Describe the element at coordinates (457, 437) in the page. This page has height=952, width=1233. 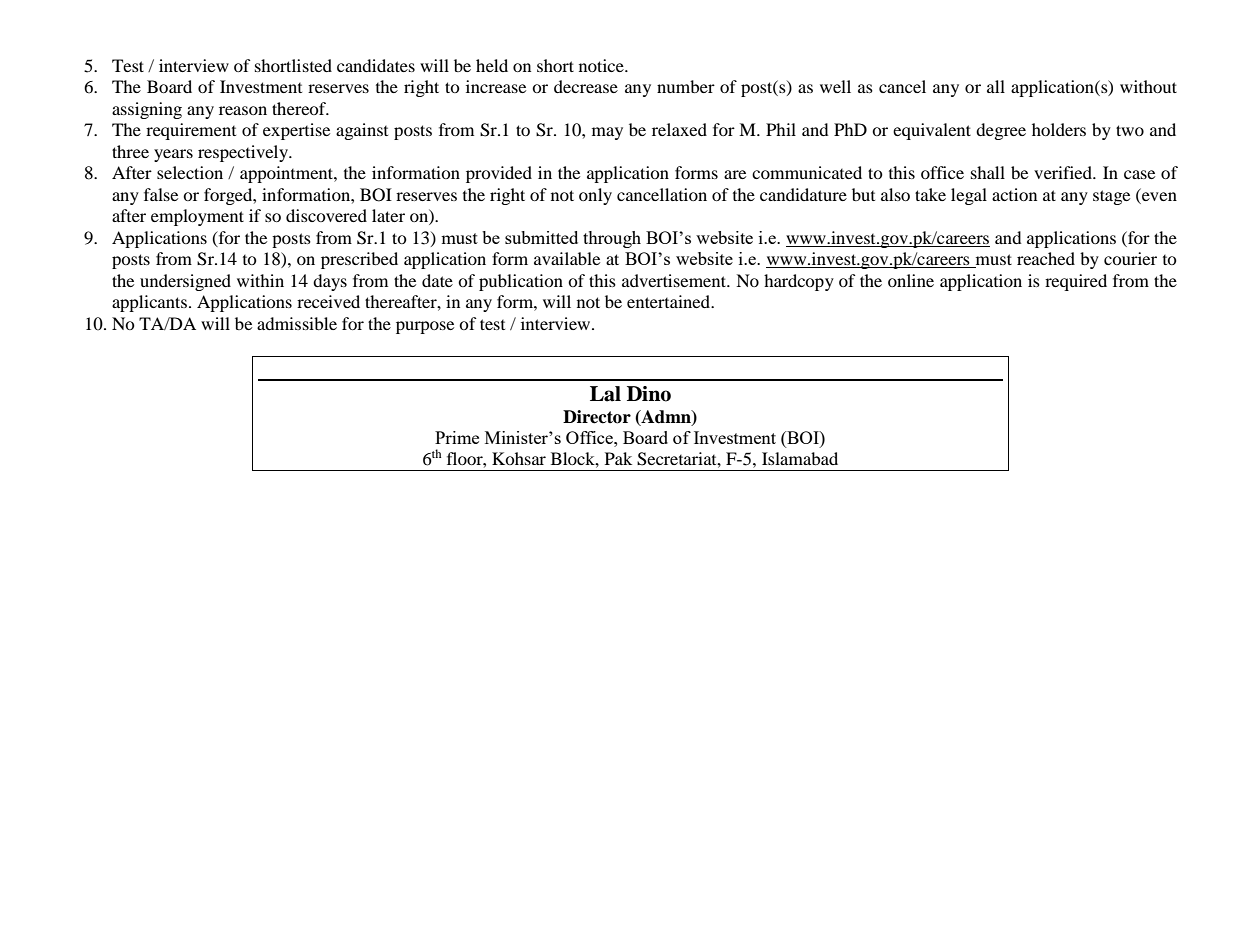
I see `Prime` at that location.
